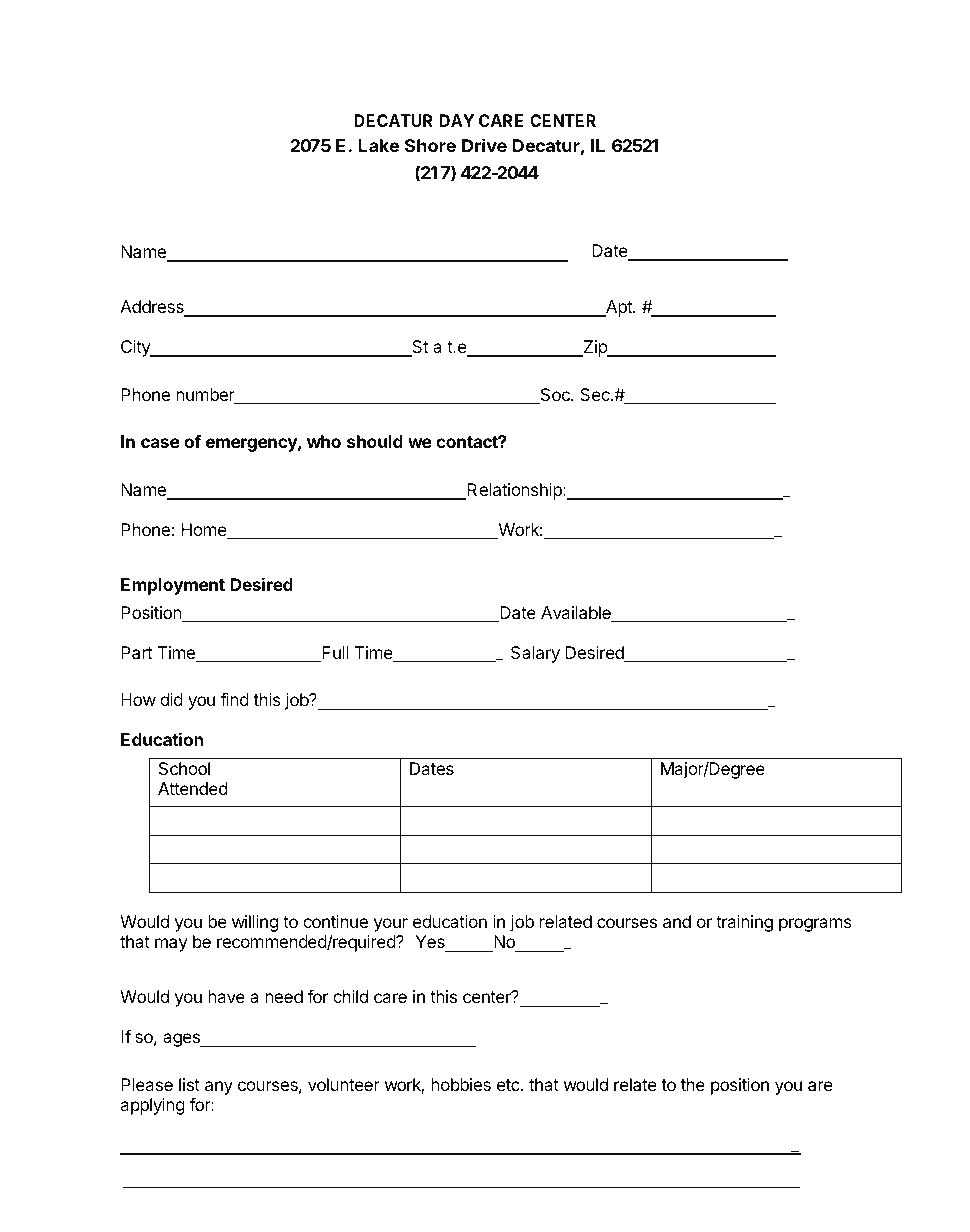 This screenshot has height=1232, width=970. What do you see at coordinates (391, 925) in the screenshot?
I see `your` at bounding box center [391, 925].
